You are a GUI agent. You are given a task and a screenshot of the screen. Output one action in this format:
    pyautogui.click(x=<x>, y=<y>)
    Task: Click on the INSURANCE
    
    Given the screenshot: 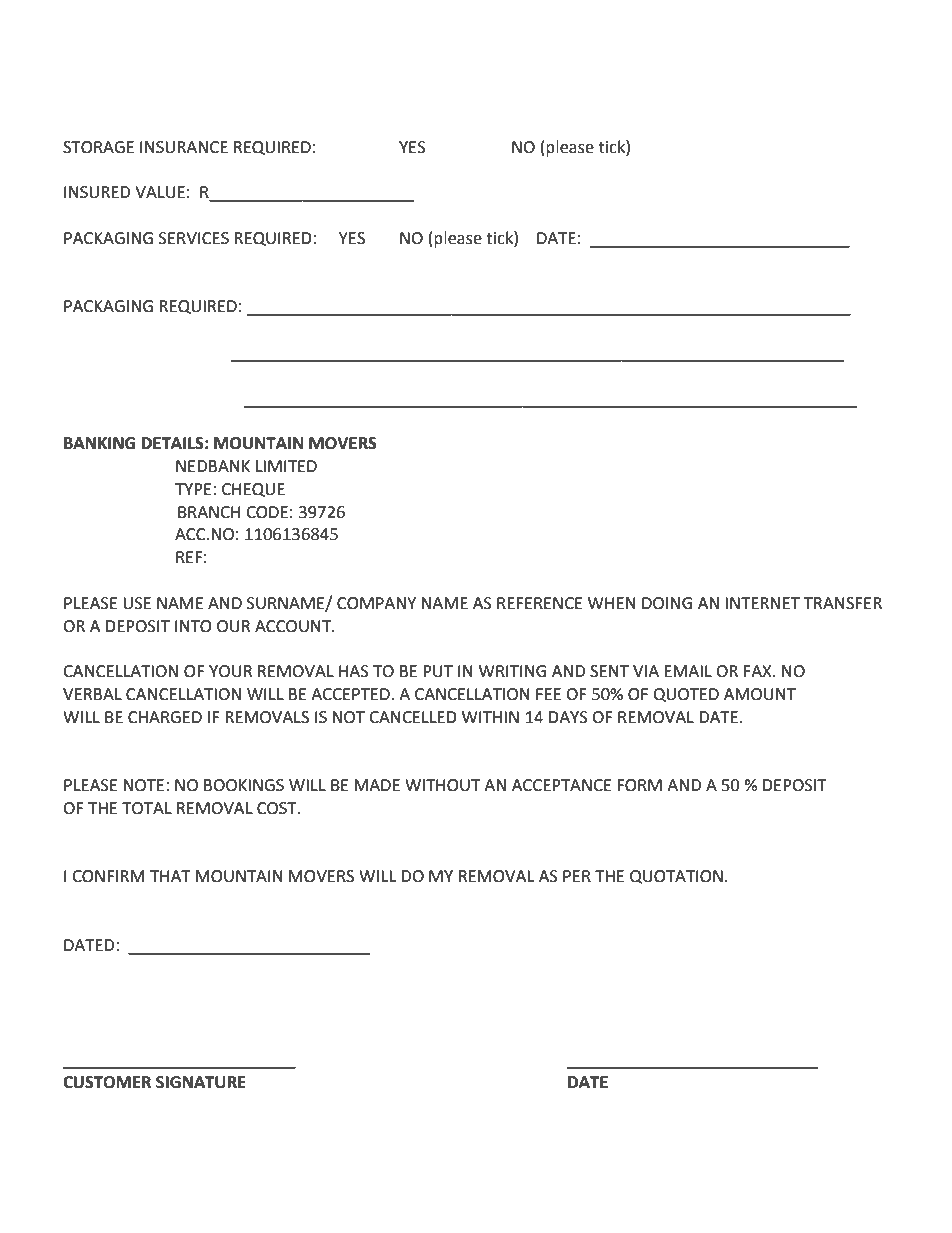 What is the action you would take?
    pyautogui.click(x=184, y=147)
